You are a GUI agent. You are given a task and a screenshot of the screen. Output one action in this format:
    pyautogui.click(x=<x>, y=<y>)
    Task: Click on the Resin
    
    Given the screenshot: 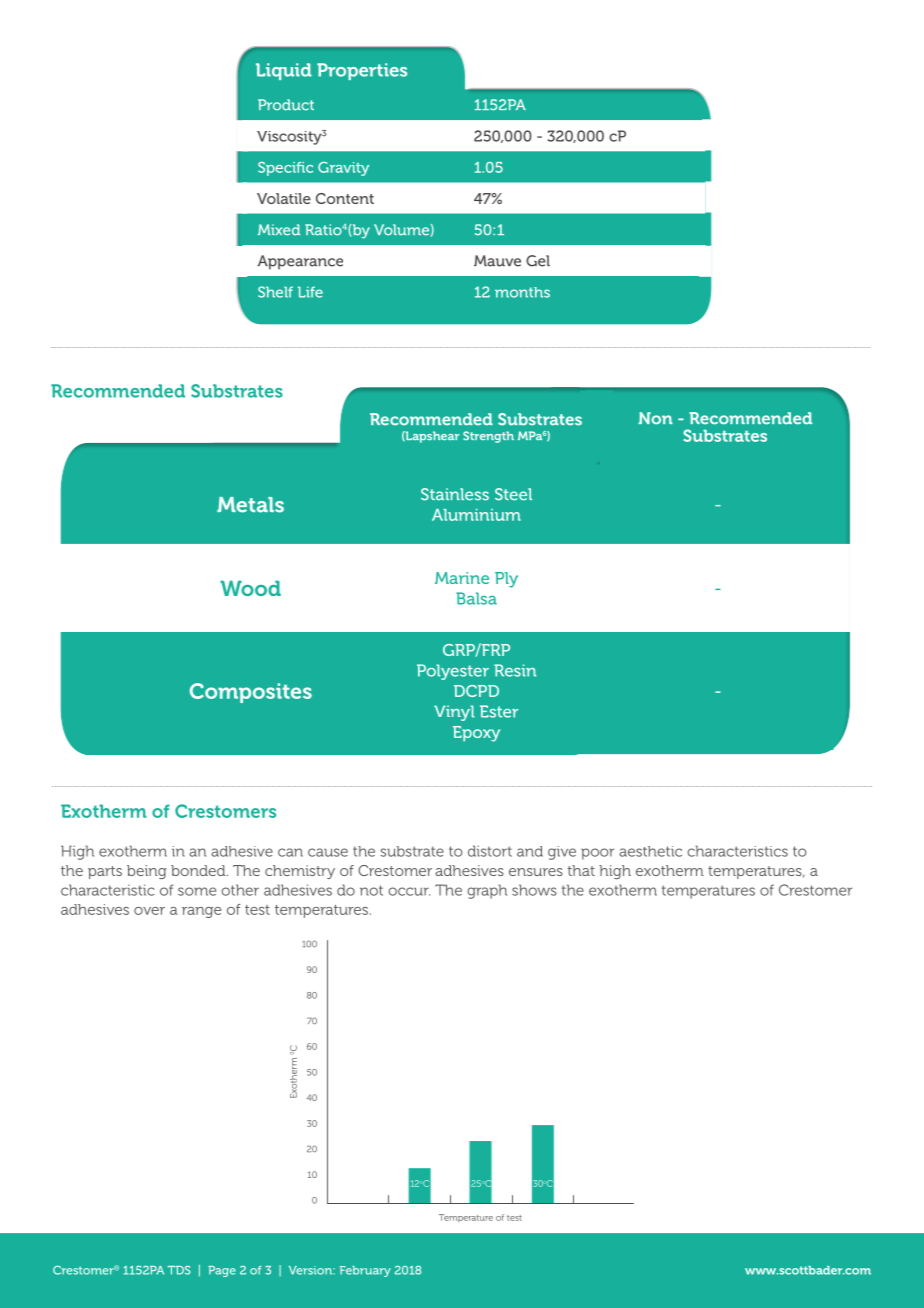 What is the action you would take?
    pyautogui.click(x=515, y=670)
